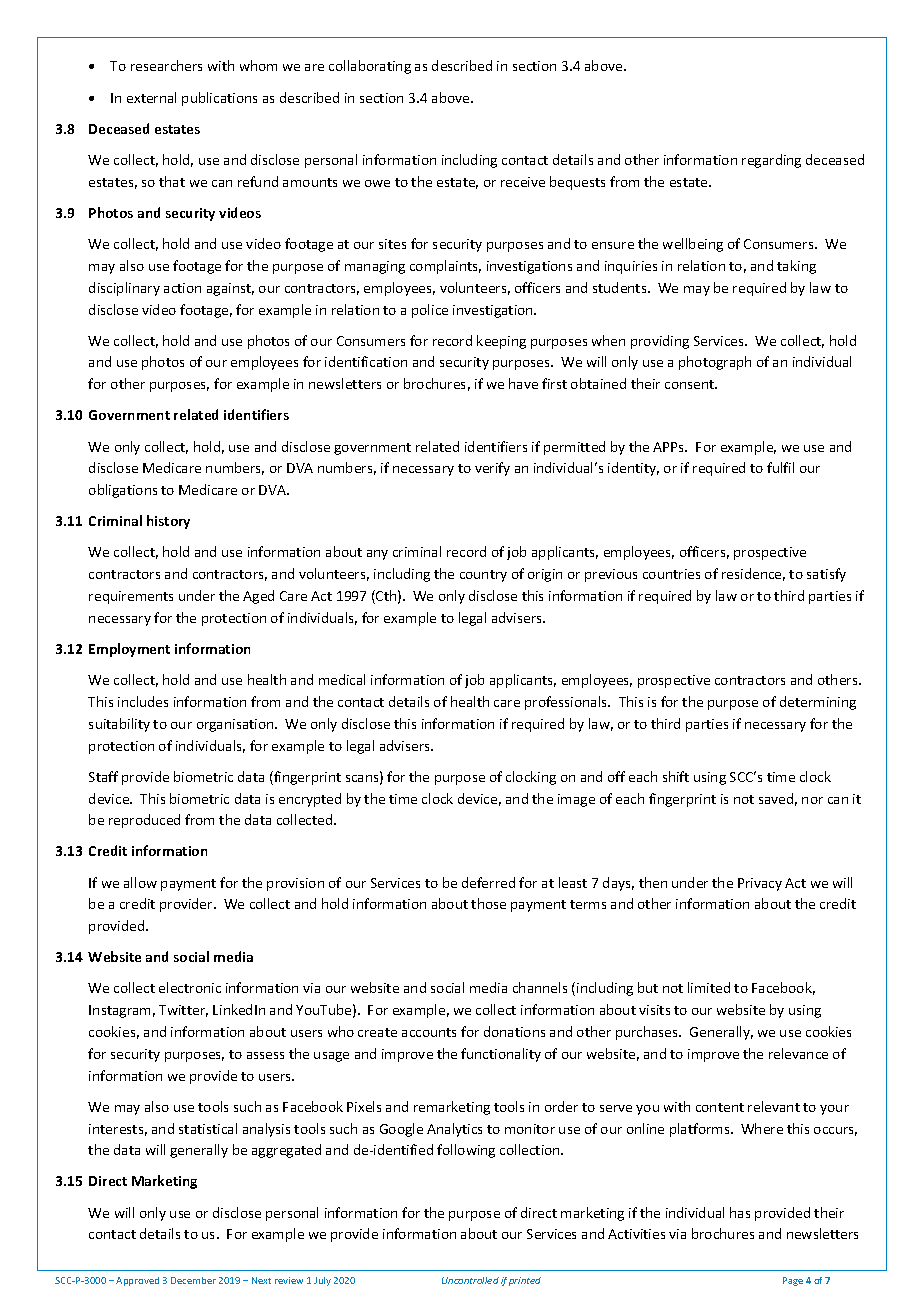 The height and width of the screenshot is (1308, 924). What do you see at coordinates (193, 1280) in the screenshot?
I see `December` at bounding box center [193, 1280].
